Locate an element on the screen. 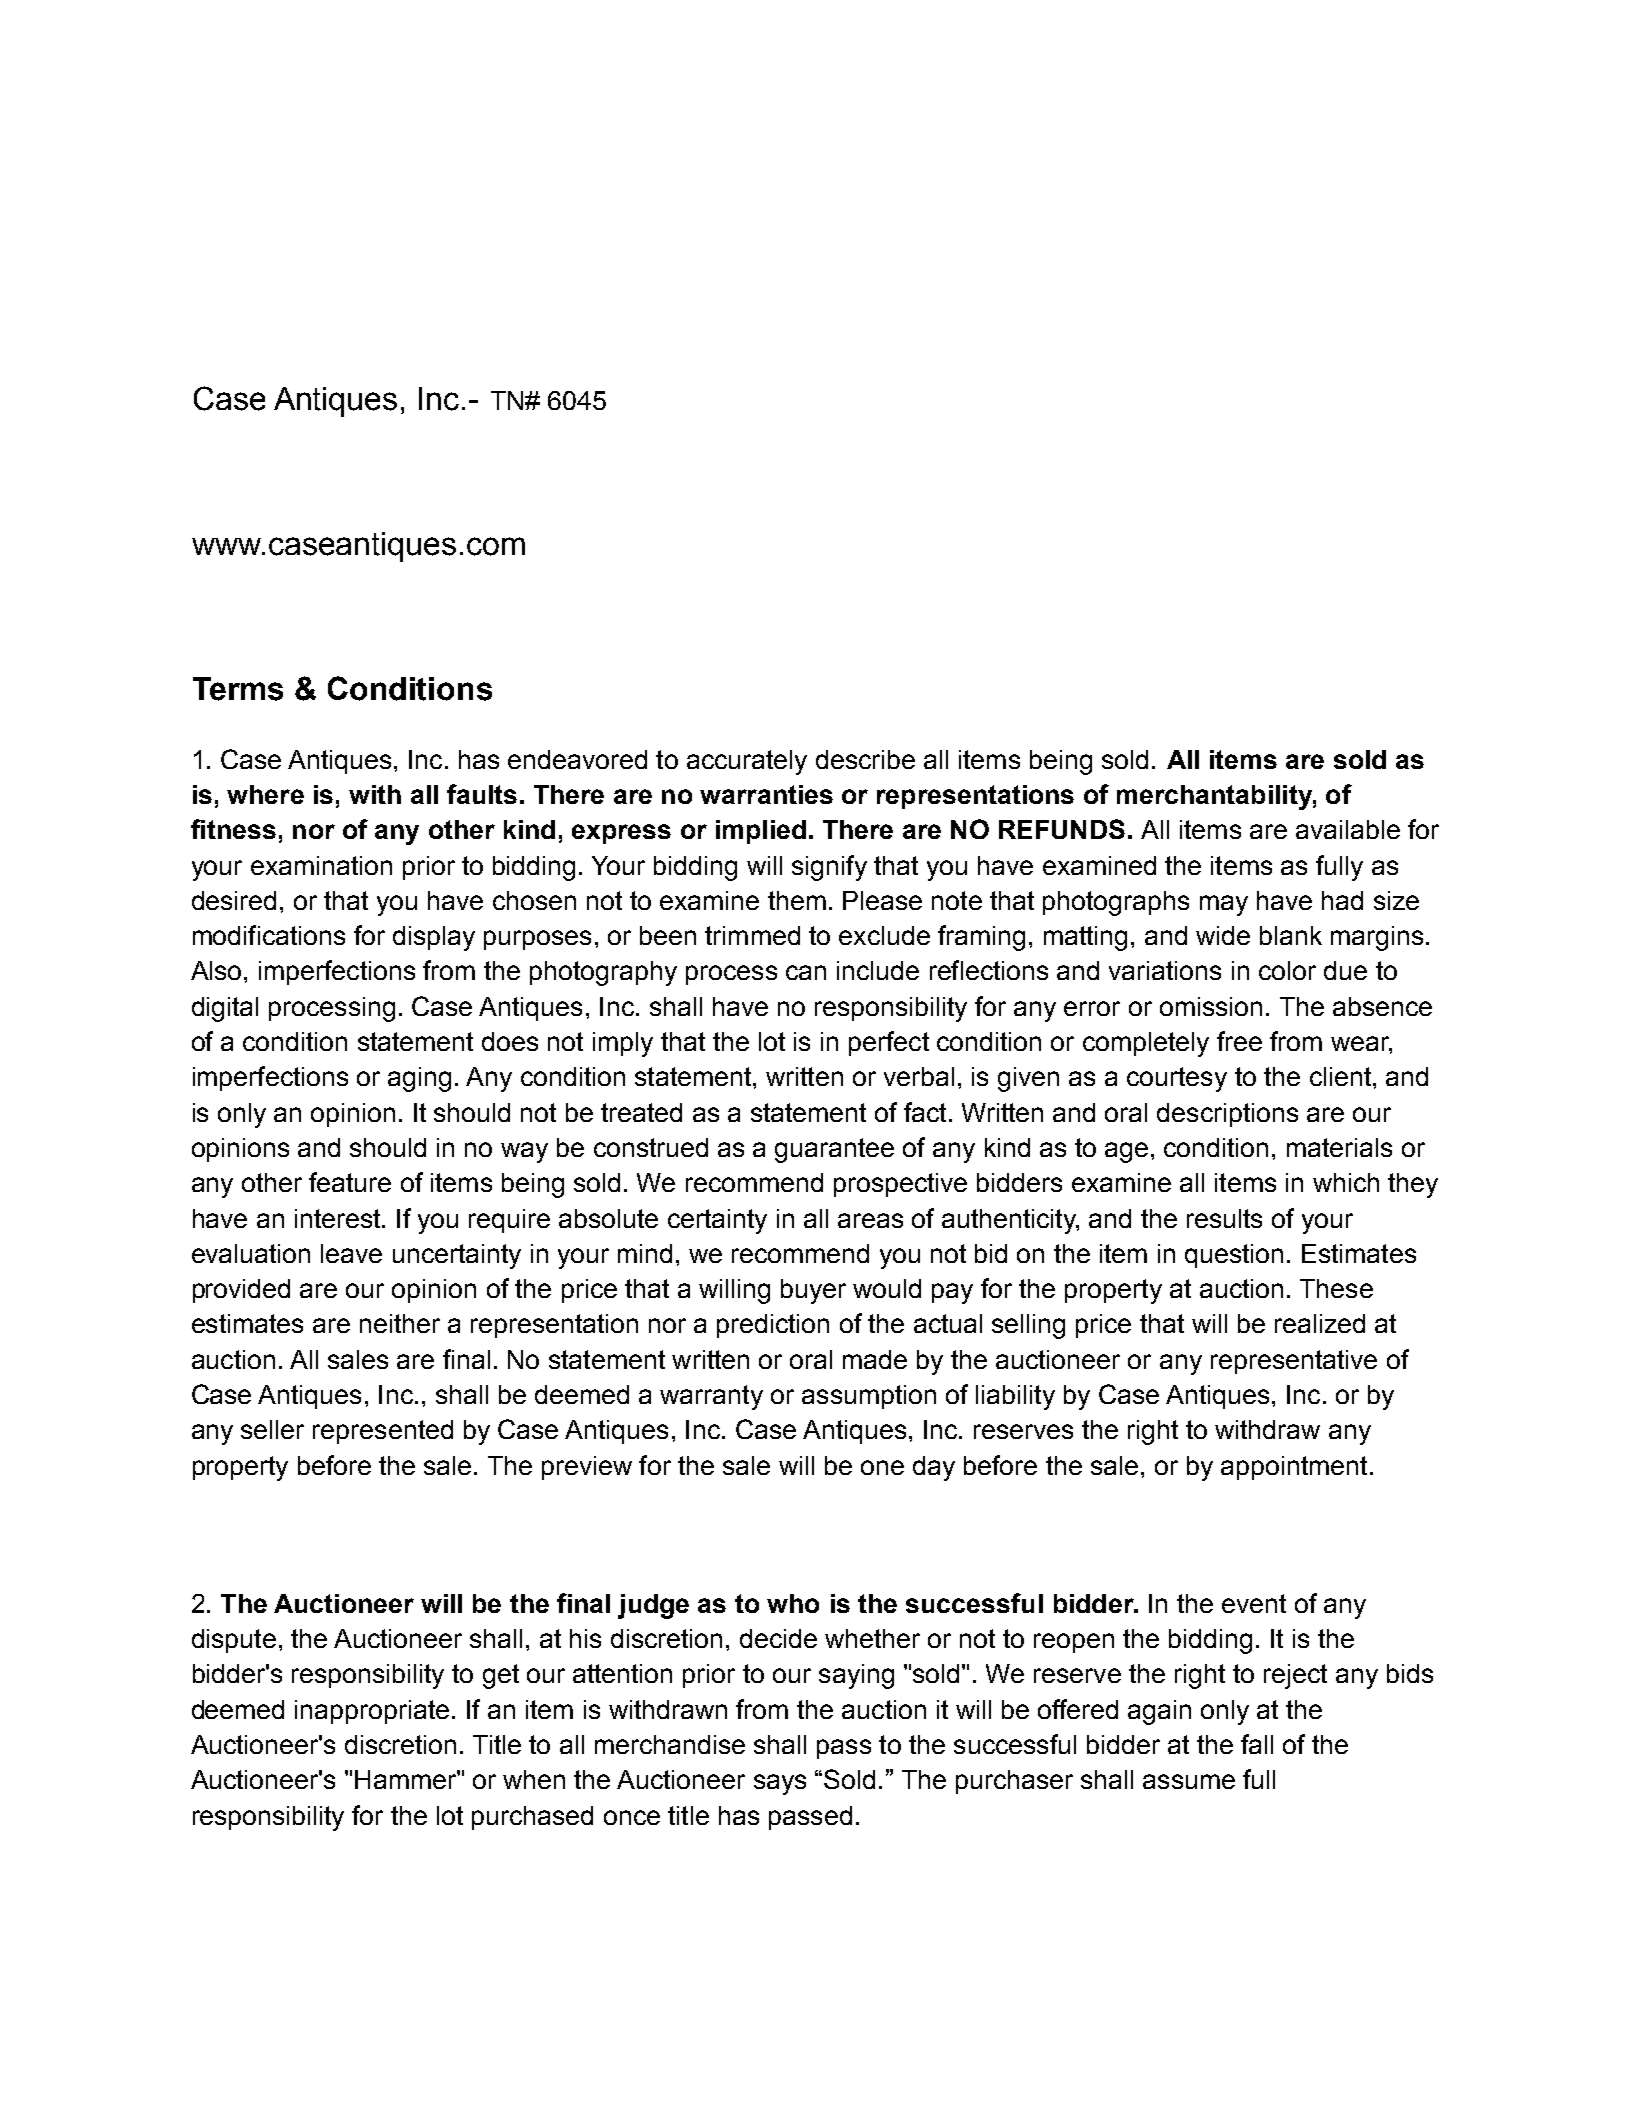  says is located at coordinates (780, 1784).
